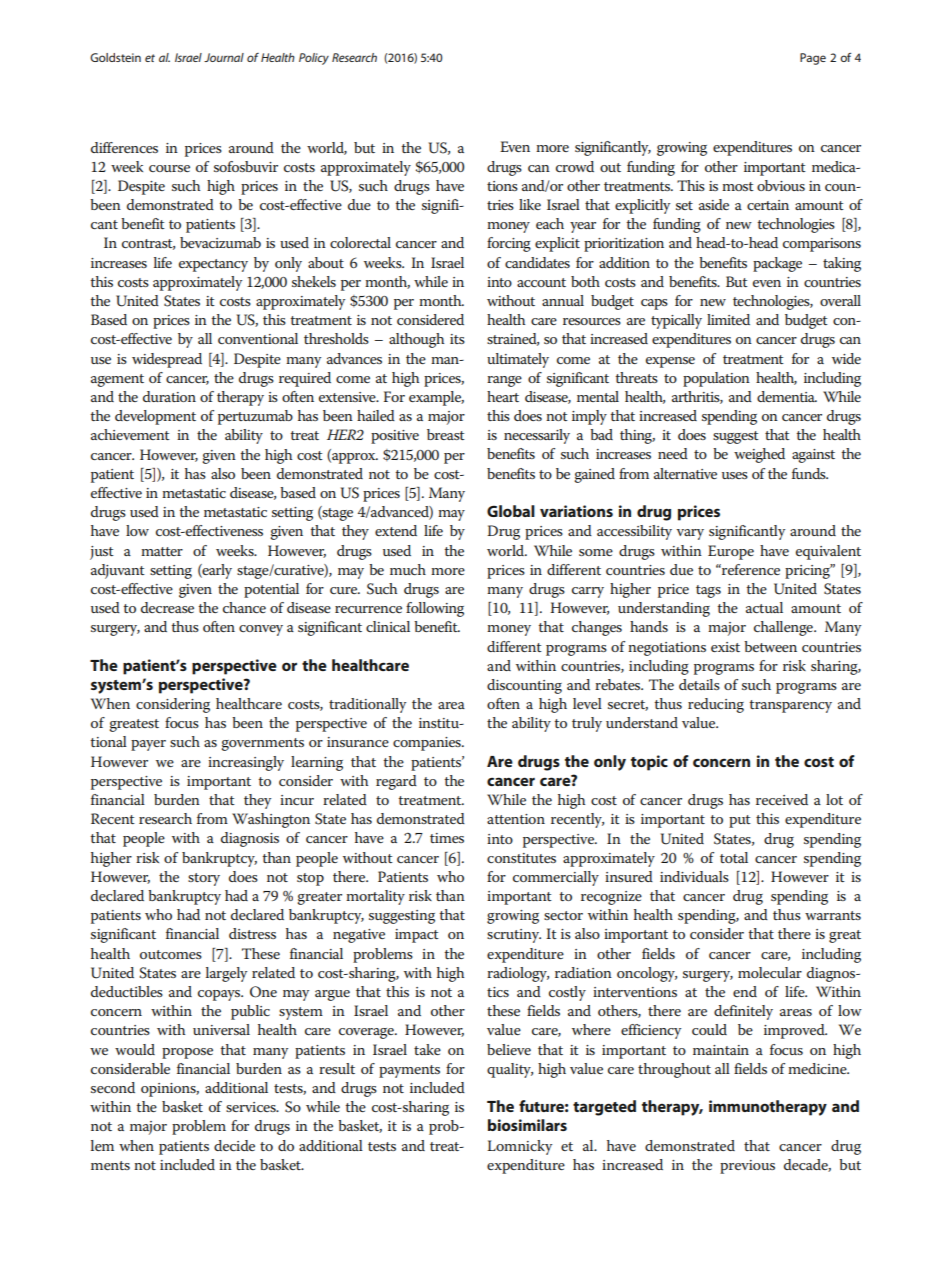 The height and width of the screenshot is (1265, 952). What do you see at coordinates (167, 607) in the screenshot?
I see `decrease` at bounding box center [167, 607].
